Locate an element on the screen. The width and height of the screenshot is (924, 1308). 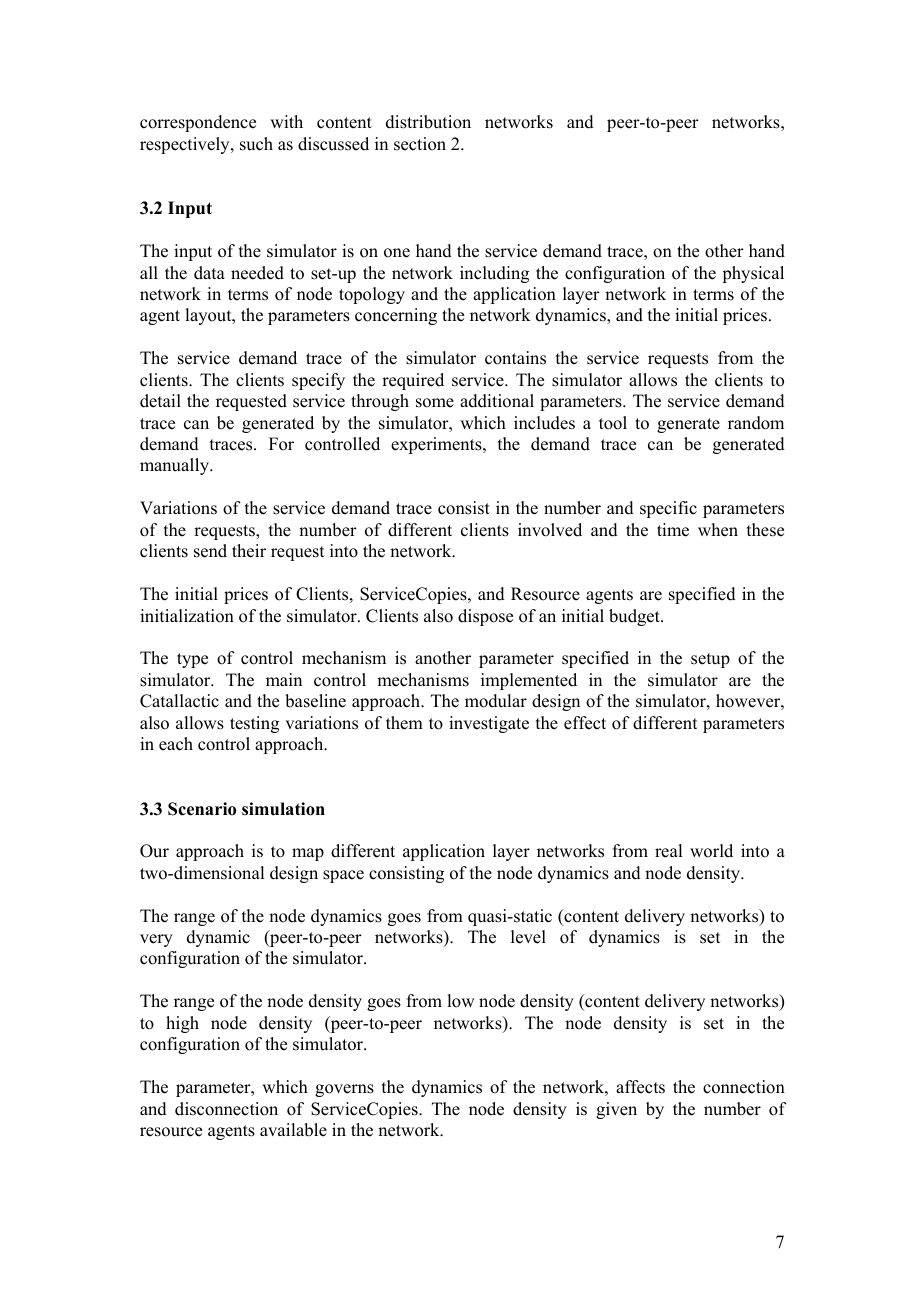
such is located at coordinates (256, 144).
